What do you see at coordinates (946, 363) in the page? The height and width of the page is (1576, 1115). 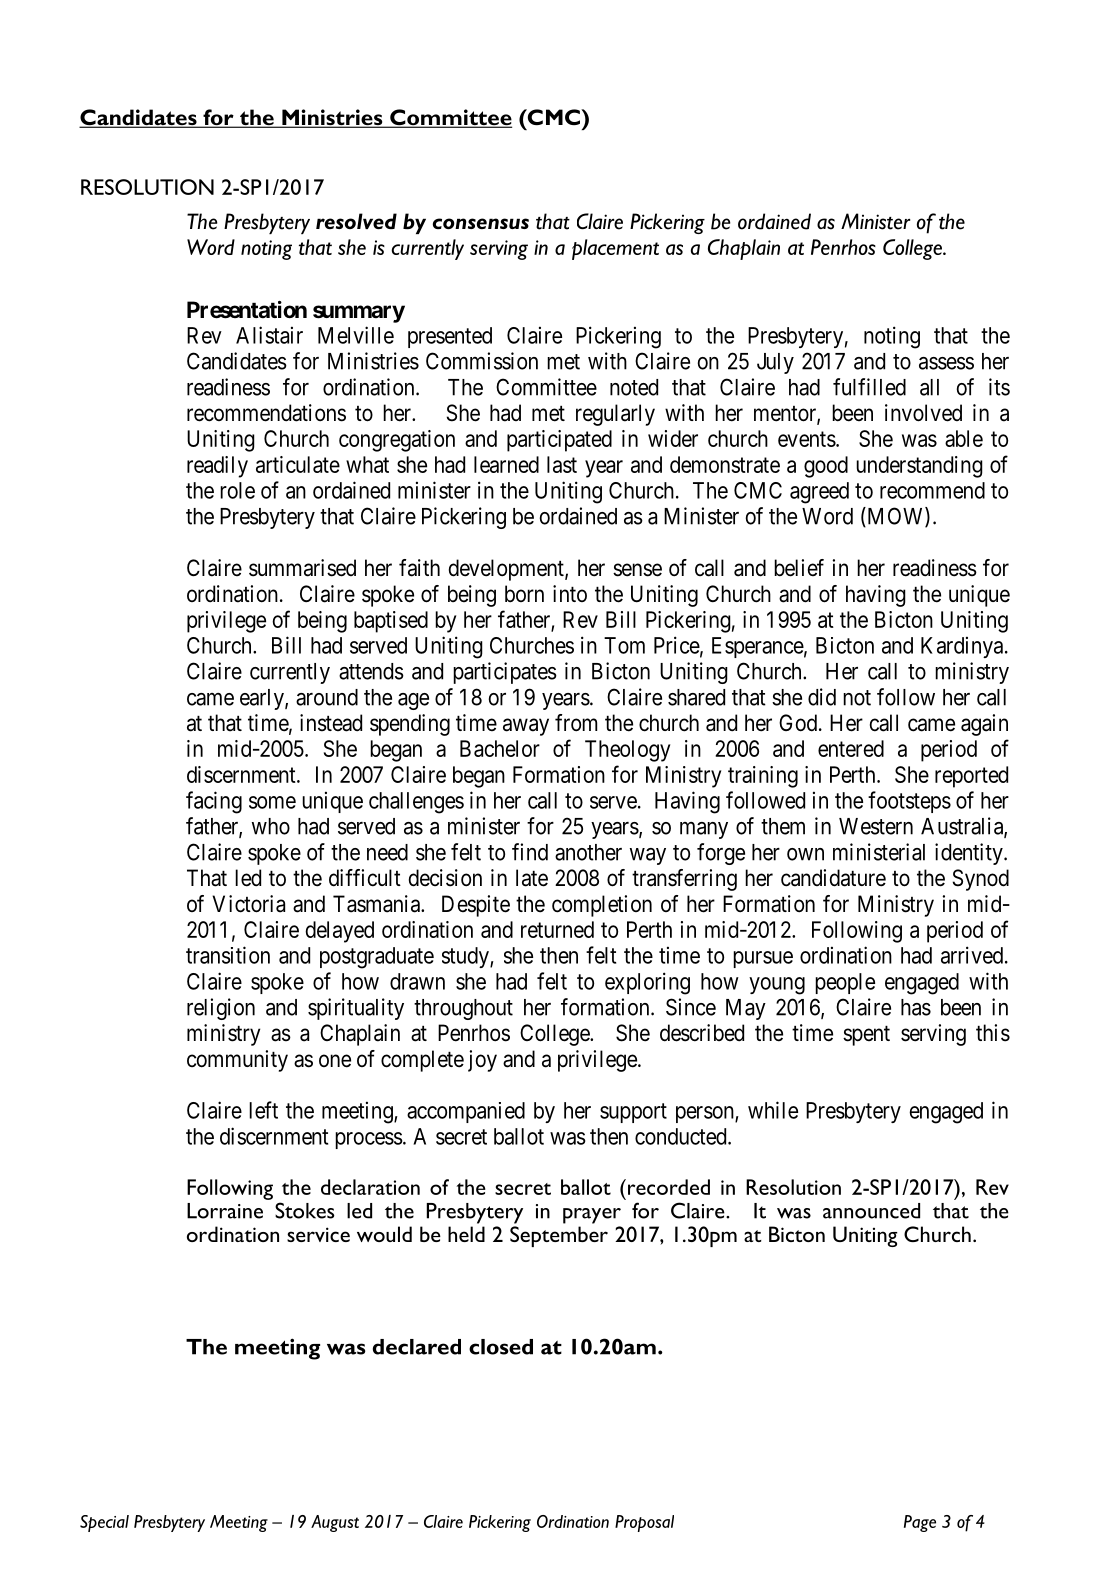 I see `assess` at bounding box center [946, 363].
